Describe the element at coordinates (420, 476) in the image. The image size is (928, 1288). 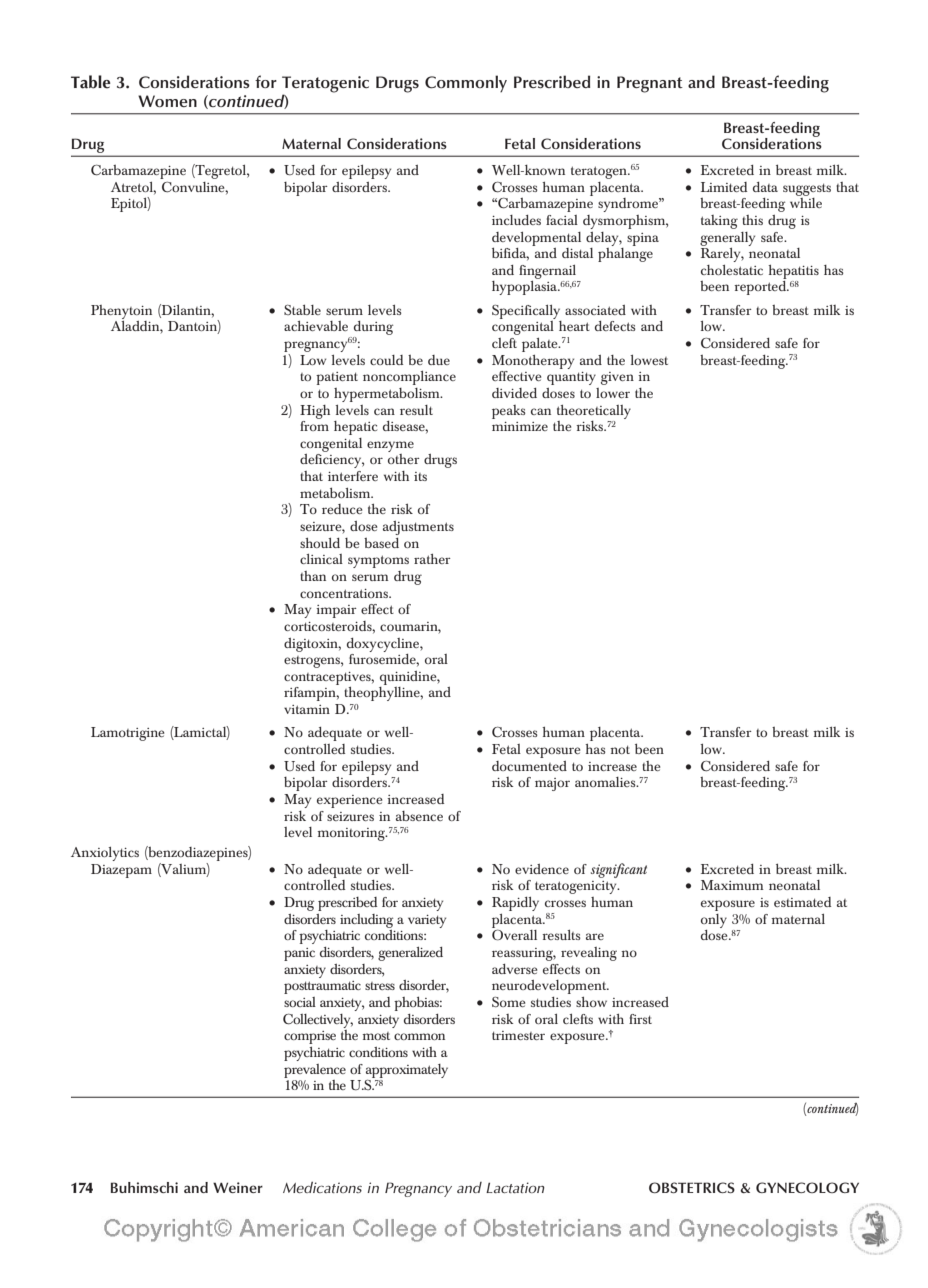
I see `its` at that location.
